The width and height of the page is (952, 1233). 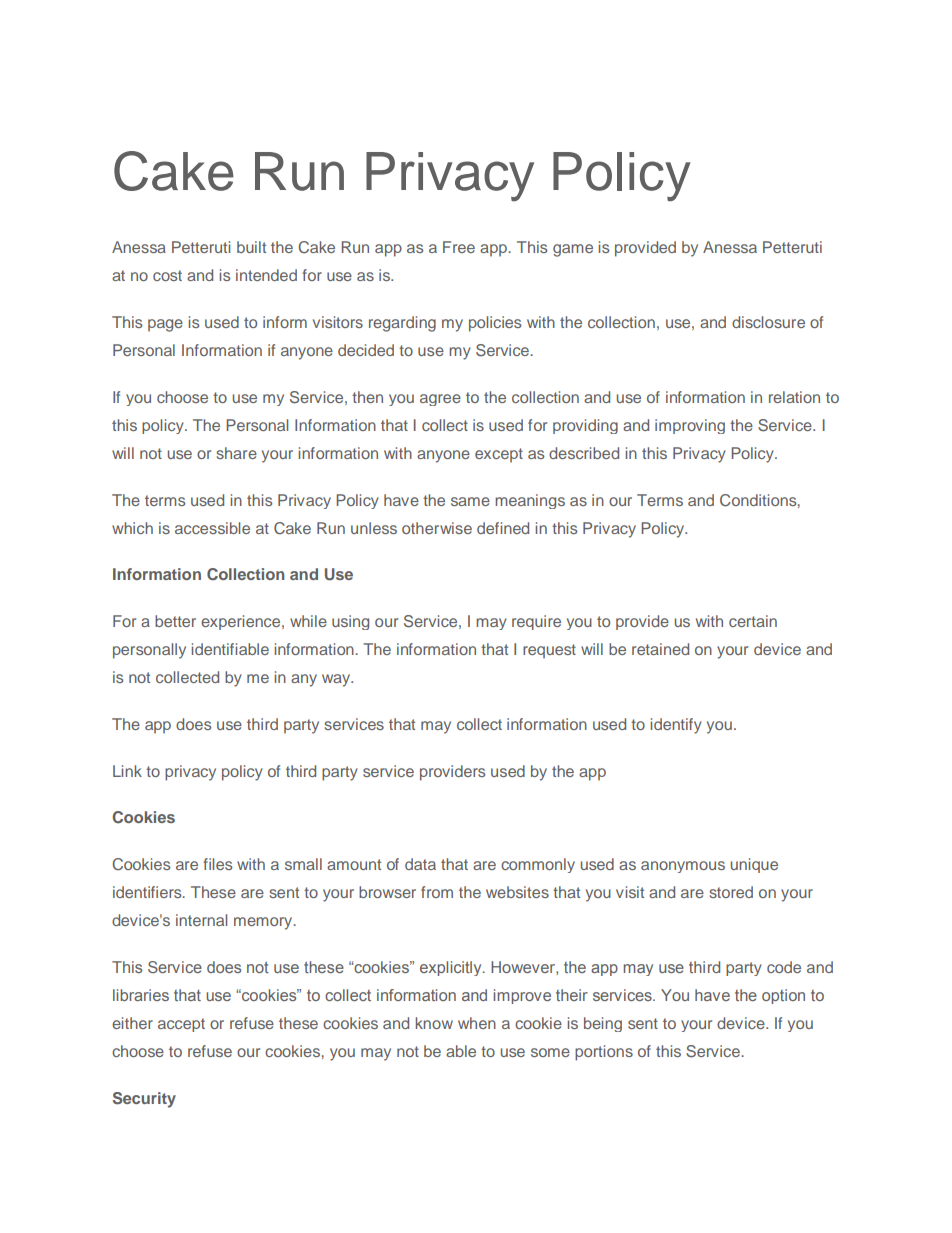 What do you see at coordinates (242, 622) in the page?
I see `experience` at bounding box center [242, 622].
